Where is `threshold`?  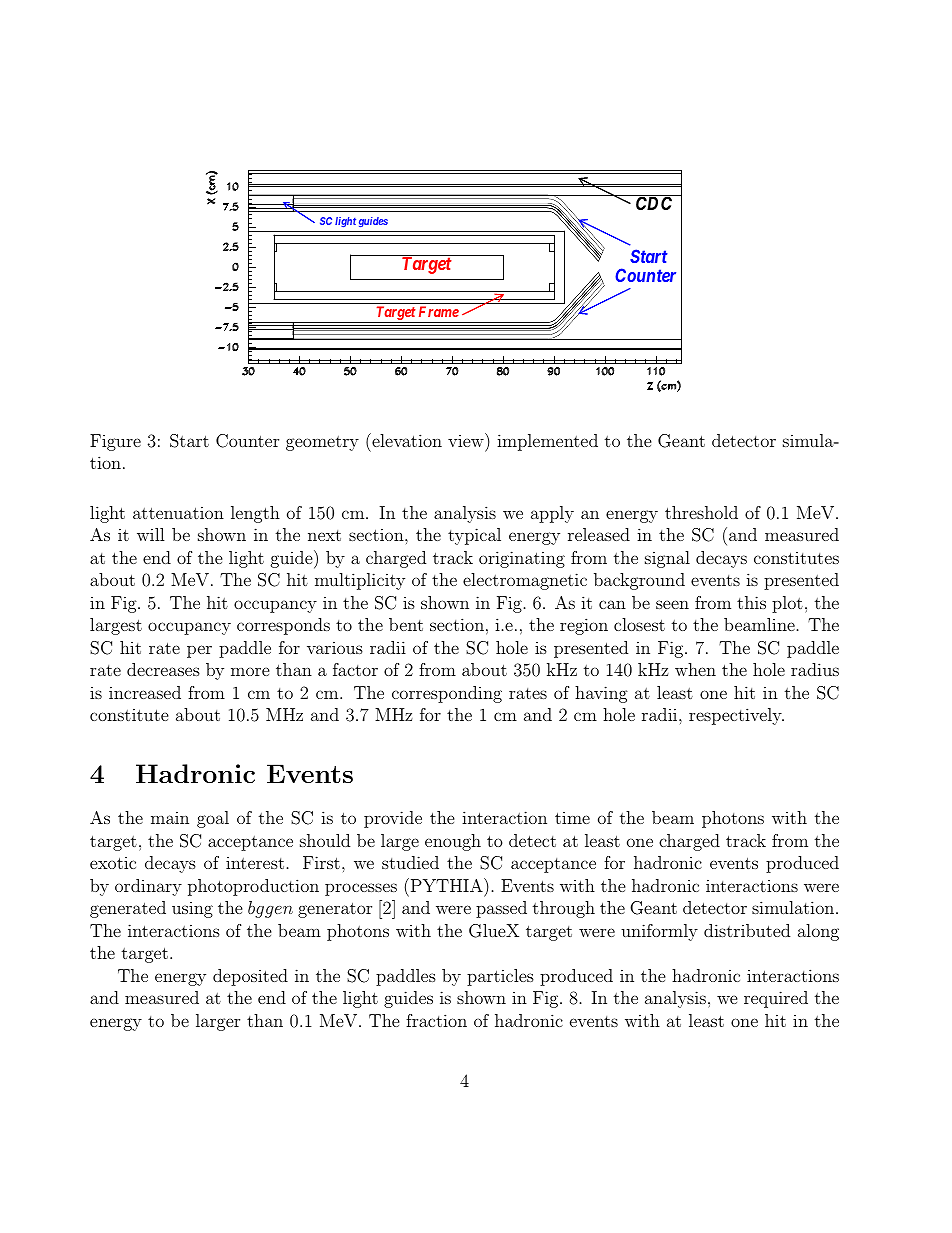
threshold is located at coordinates (701, 512).
